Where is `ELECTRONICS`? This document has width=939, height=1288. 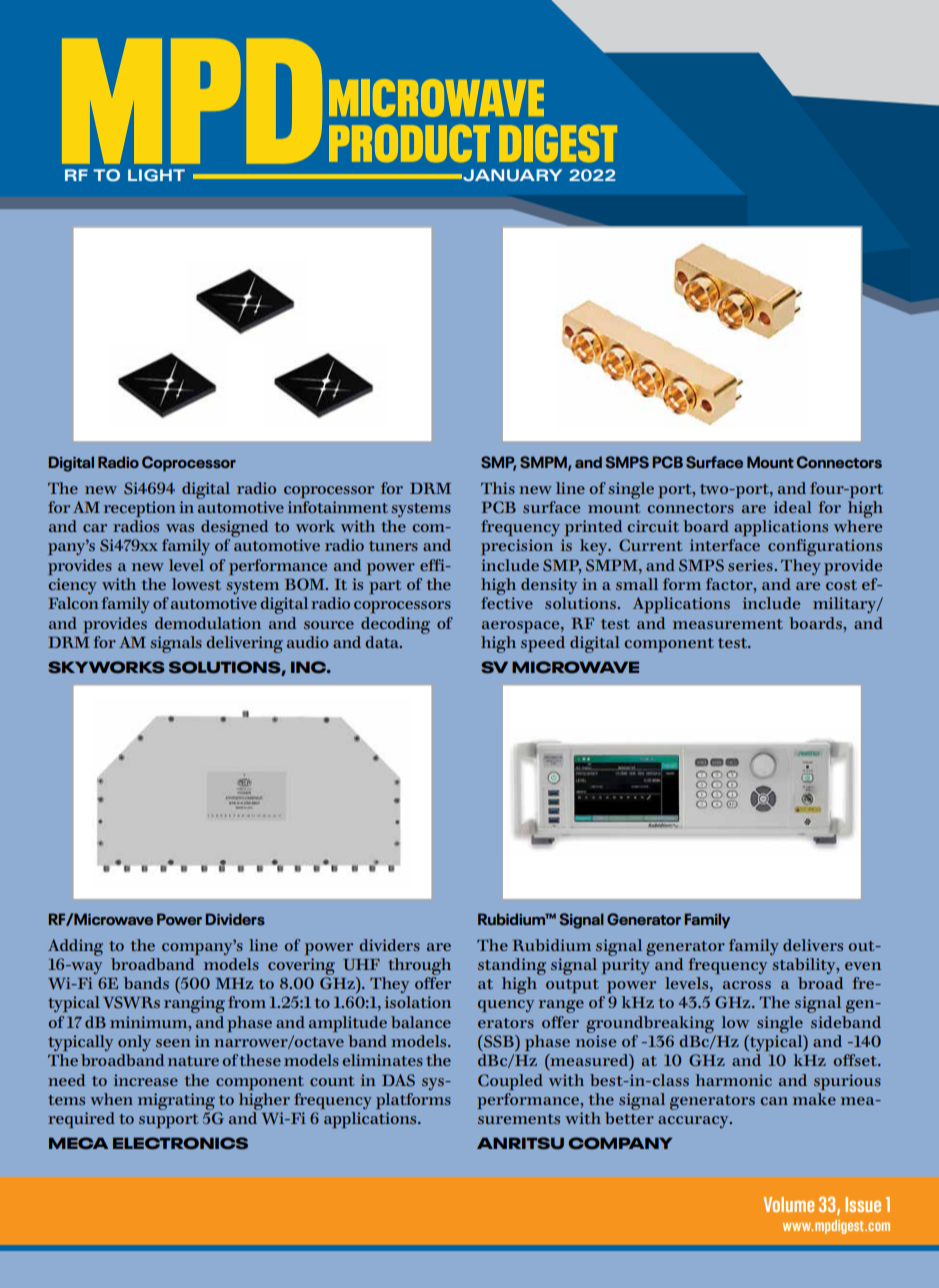
ELECTRONICS is located at coordinates (180, 1143).
